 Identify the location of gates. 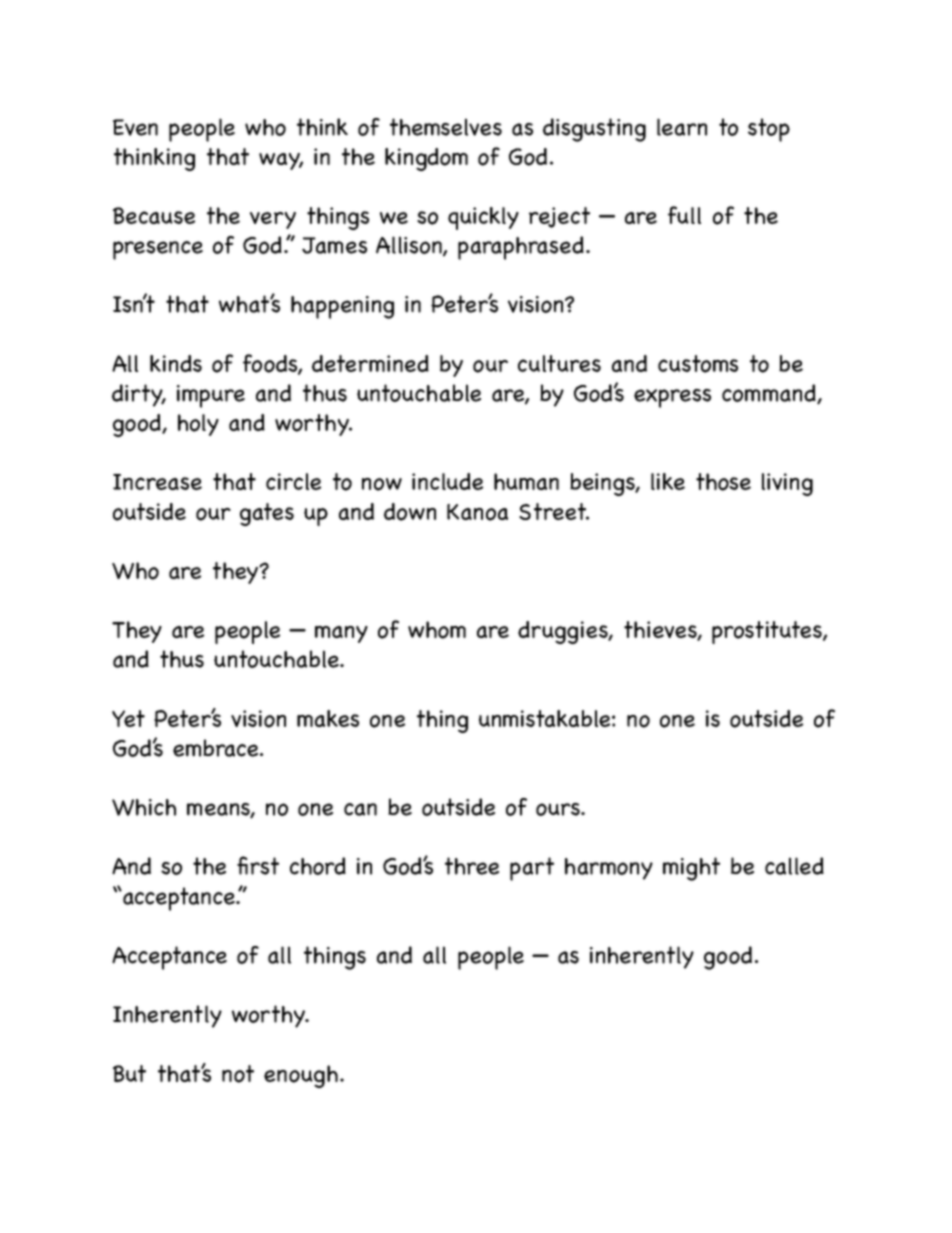
(267, 514).
